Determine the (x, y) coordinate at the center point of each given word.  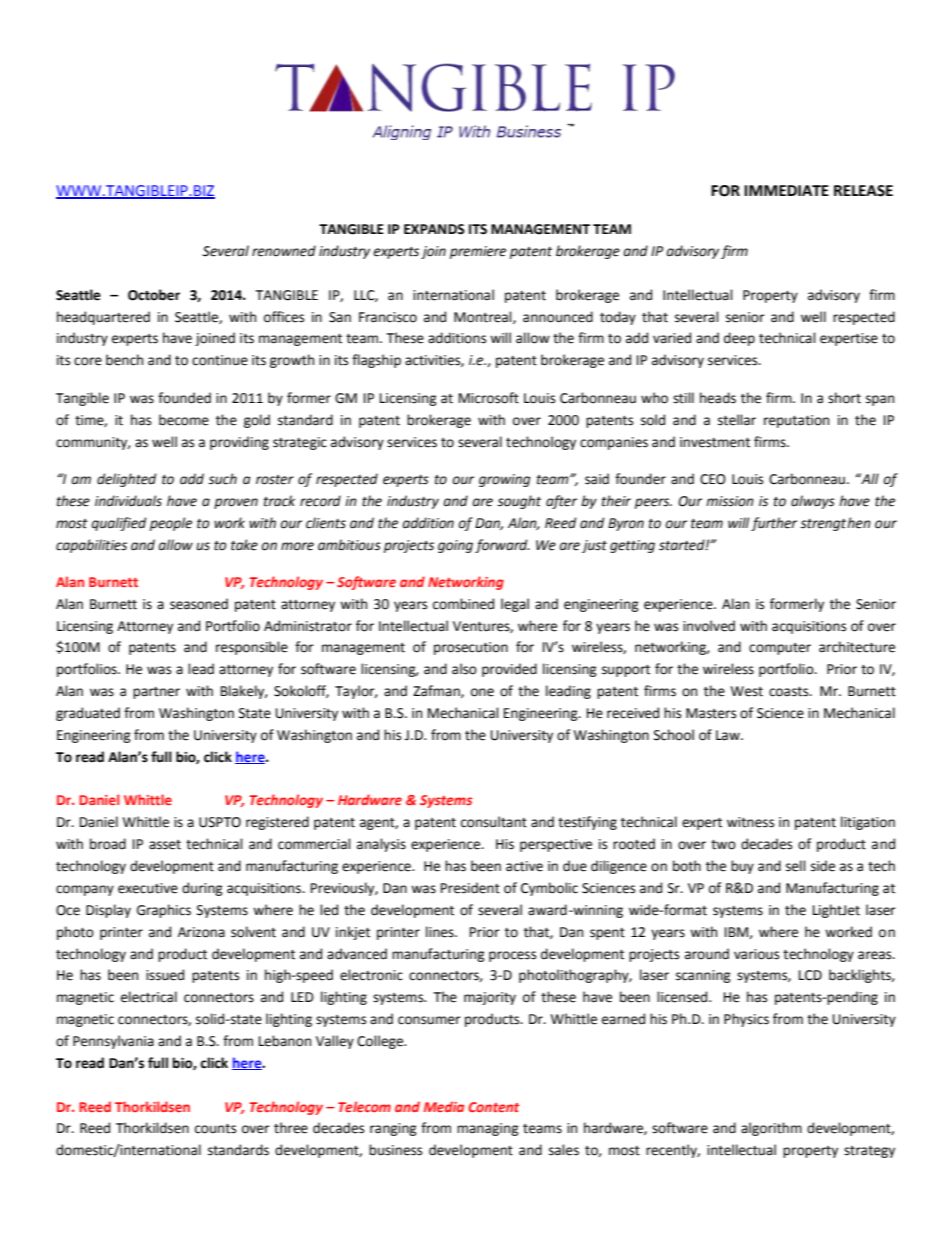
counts (215, 1129)
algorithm (771, 1129)
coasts (790, 692)
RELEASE (863, 191)
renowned (284, 251)
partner (156, 693)
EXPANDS (434, 229)
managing (488, 1129)
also (464, 669)
